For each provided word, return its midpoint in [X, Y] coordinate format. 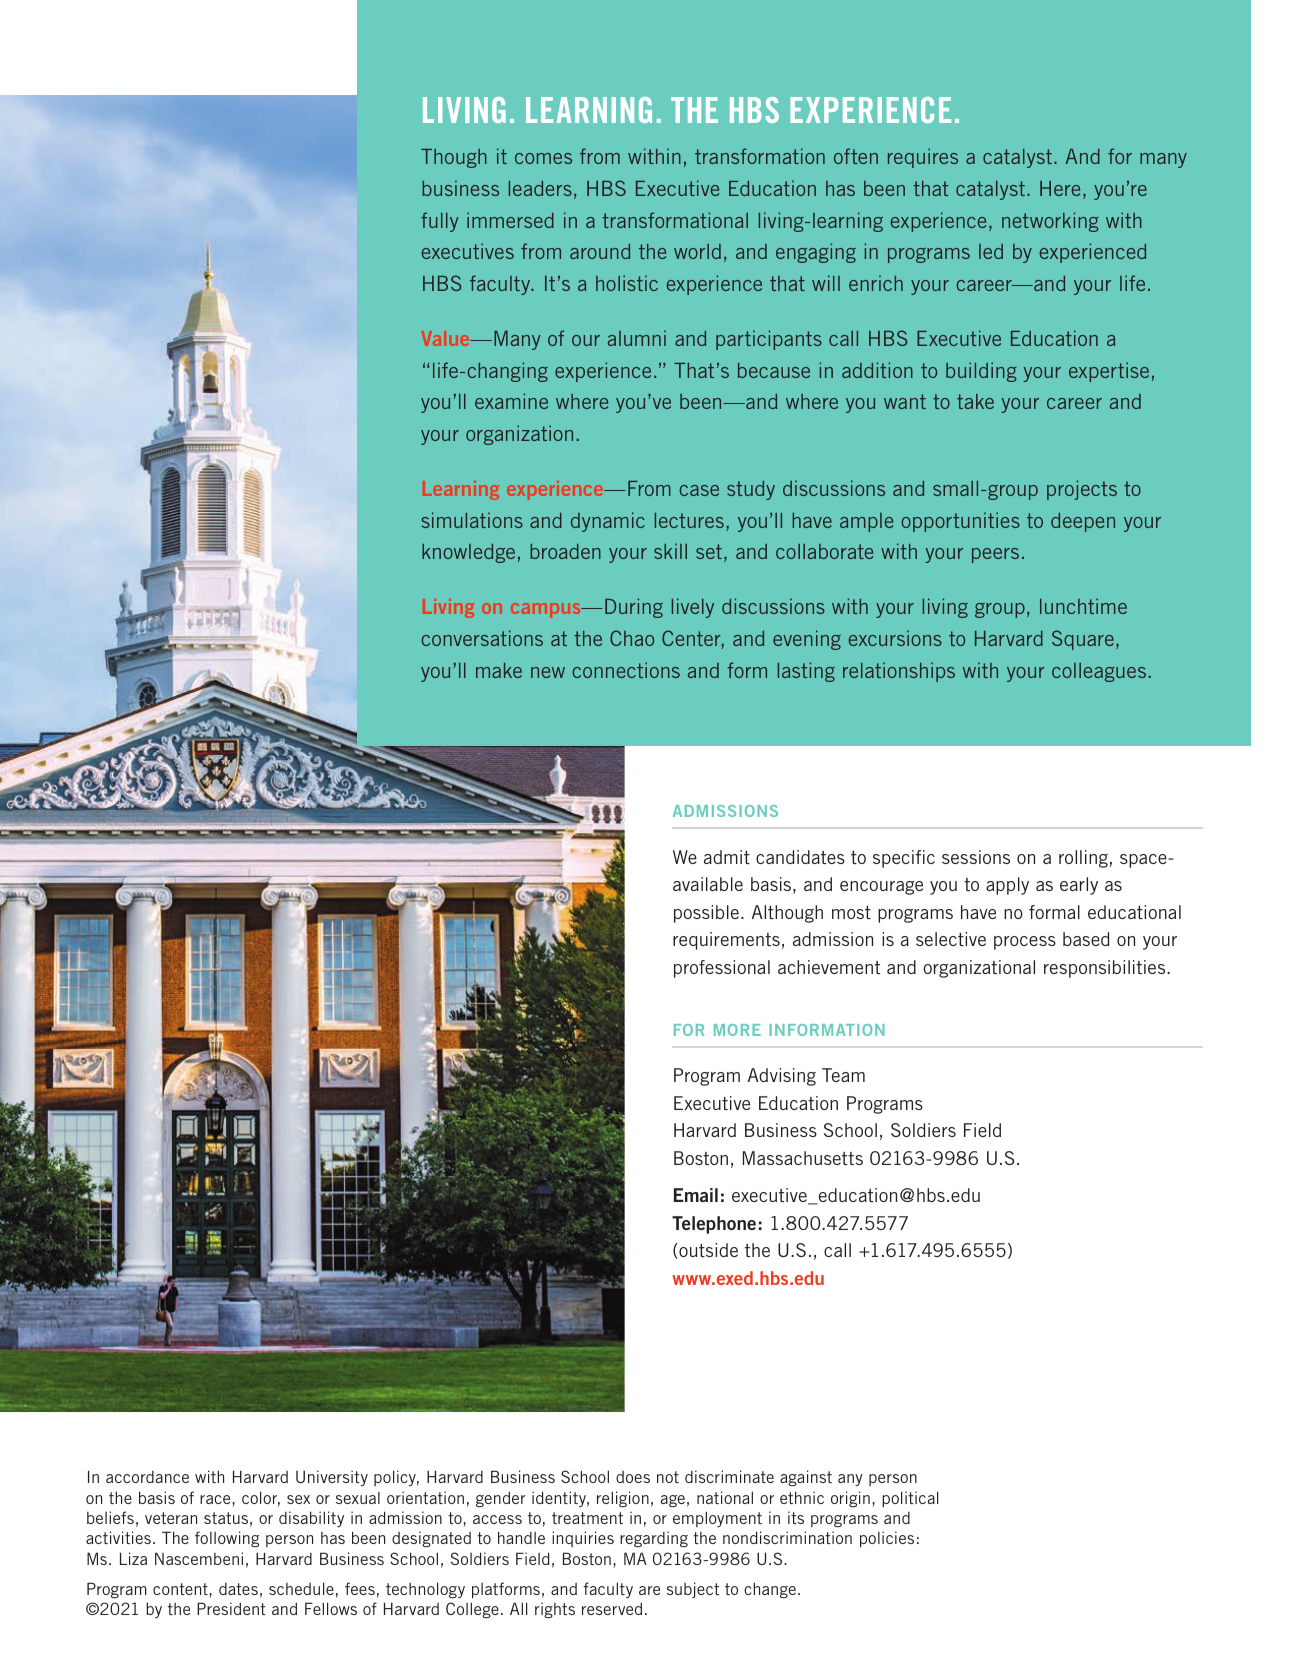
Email [696, 1195]
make [499, 670]
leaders [540, 188]
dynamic [608, 522]
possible [708, 914]
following [227, 1539]
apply [1007, 886]
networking [1050, 222]
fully [440, 222]
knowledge [468, 553]
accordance [147, 1477]
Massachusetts [803, 1158]
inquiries [583, 1539]
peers [995, 555]
